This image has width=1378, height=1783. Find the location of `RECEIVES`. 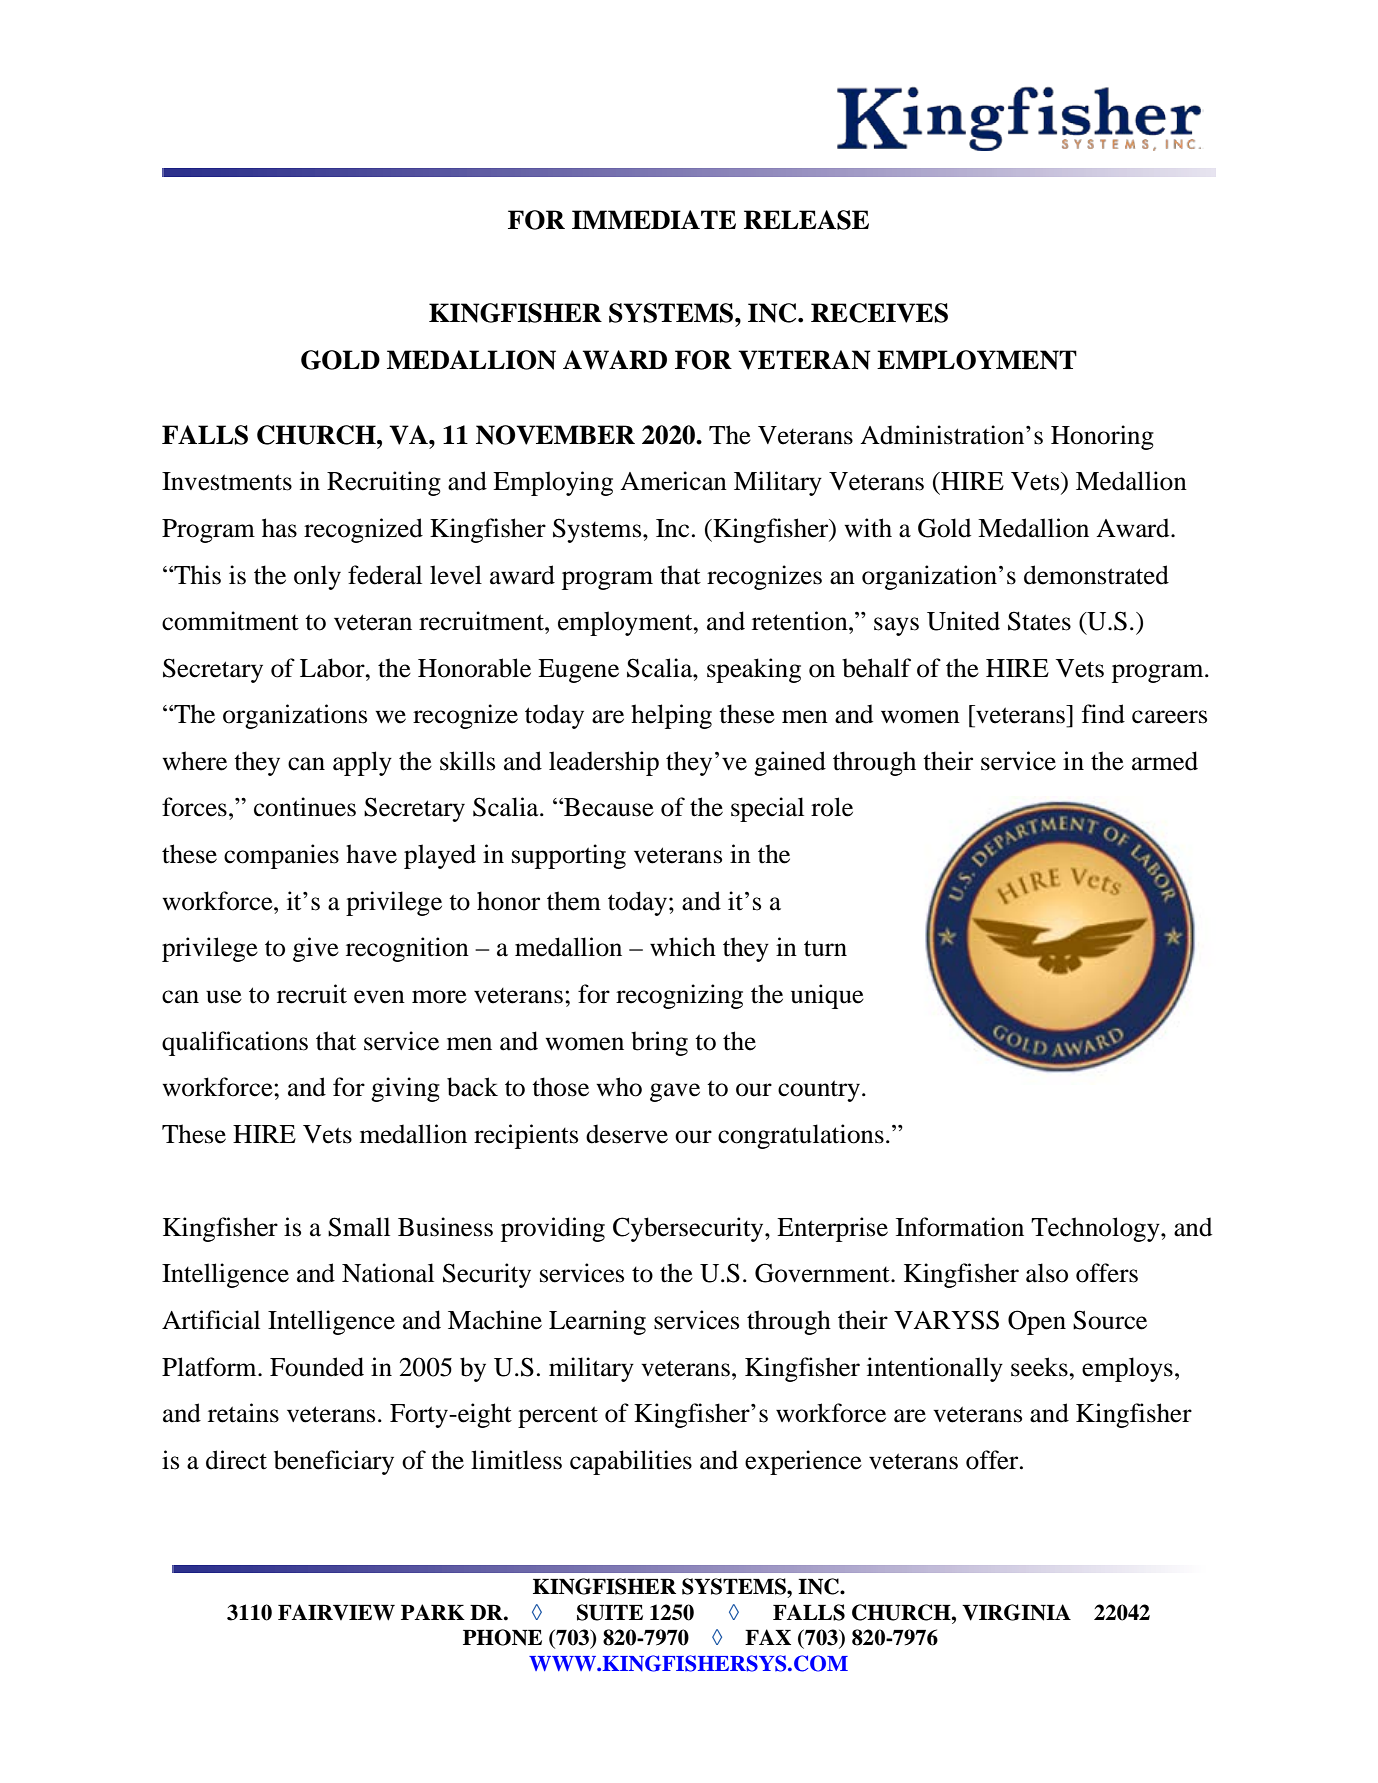

RECEIVES is located at coordinates (879, 313).
